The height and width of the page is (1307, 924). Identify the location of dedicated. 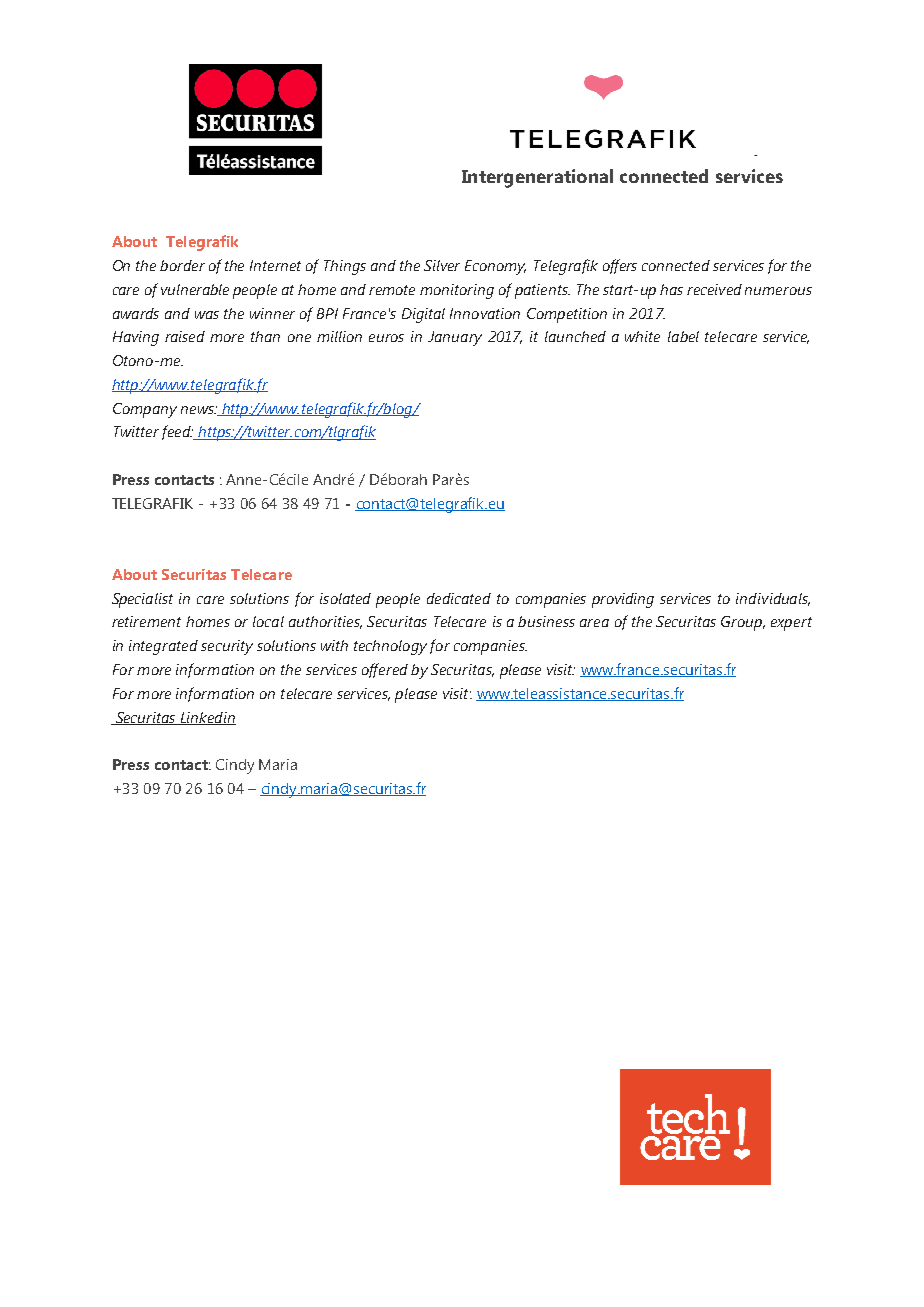
(459, 598).
